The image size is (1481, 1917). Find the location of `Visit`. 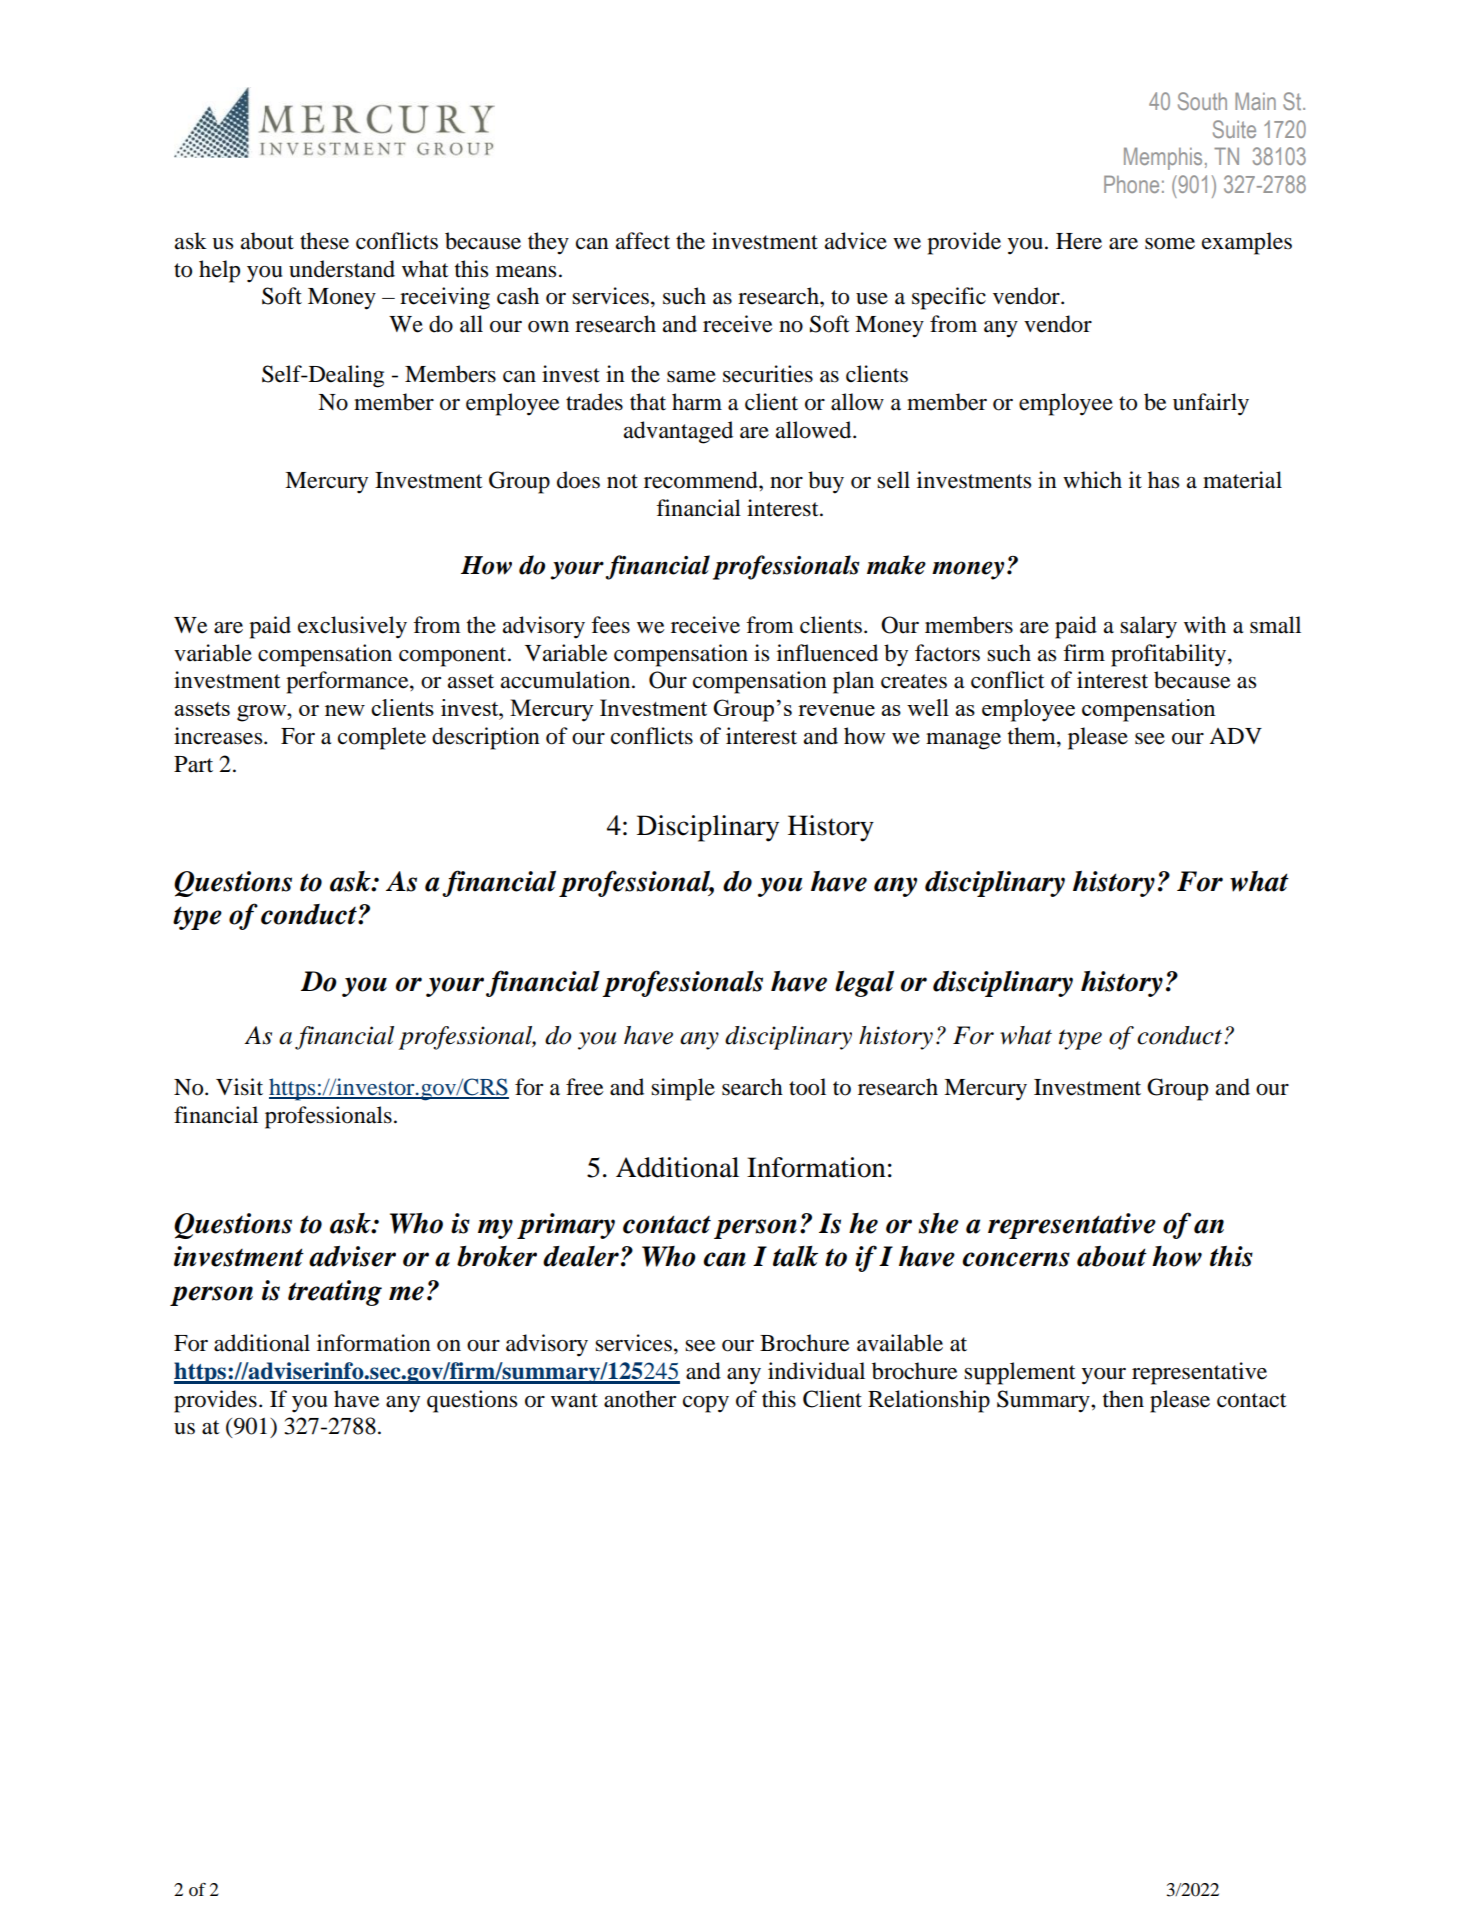

Visit is located at coordinates (239, 1087).
